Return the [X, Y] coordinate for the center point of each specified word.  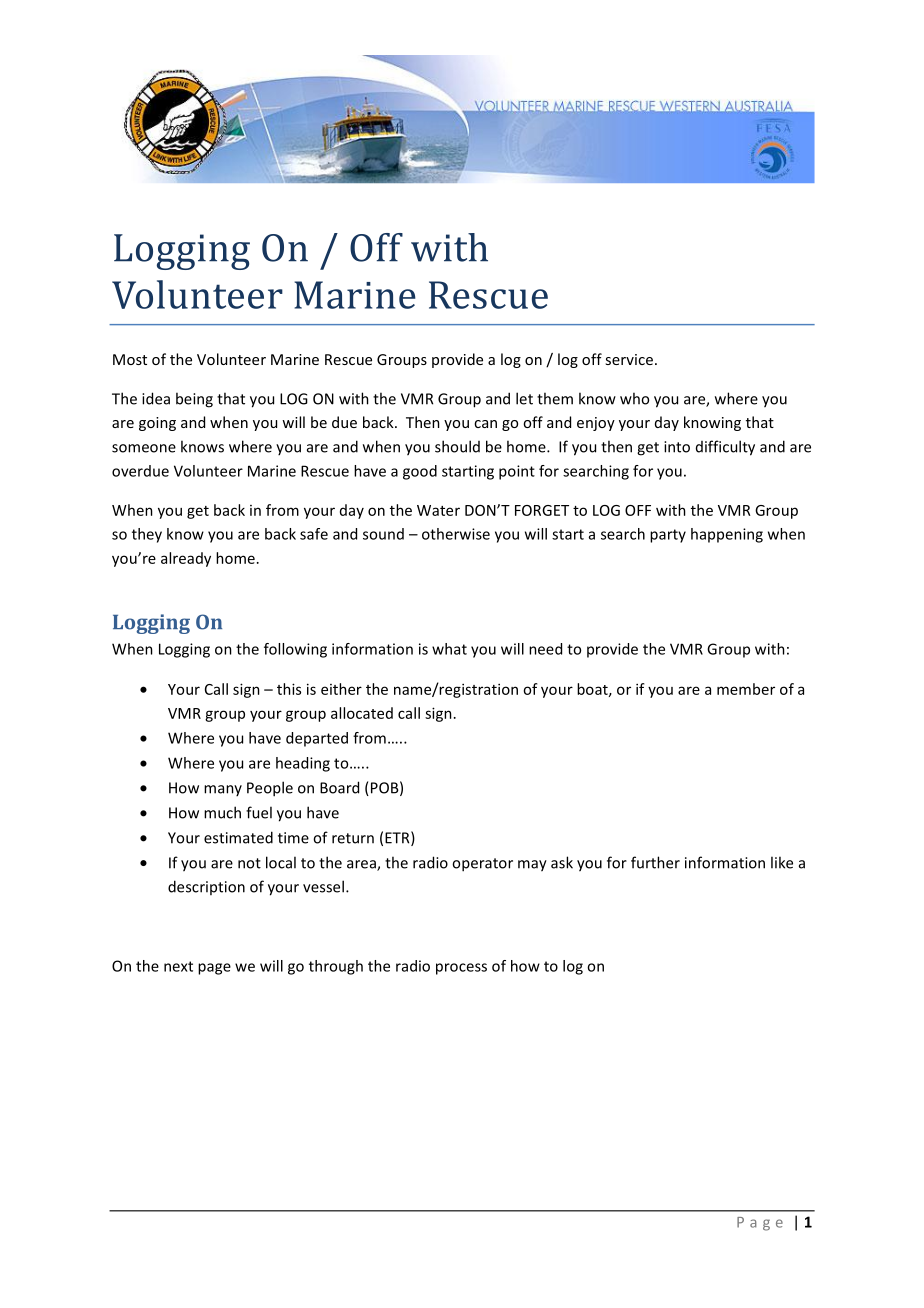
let [524, 398]
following [295, 650]
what [449, 649]
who [634, 398]
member [746, 689]
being [194, 400]
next [178, 966]
